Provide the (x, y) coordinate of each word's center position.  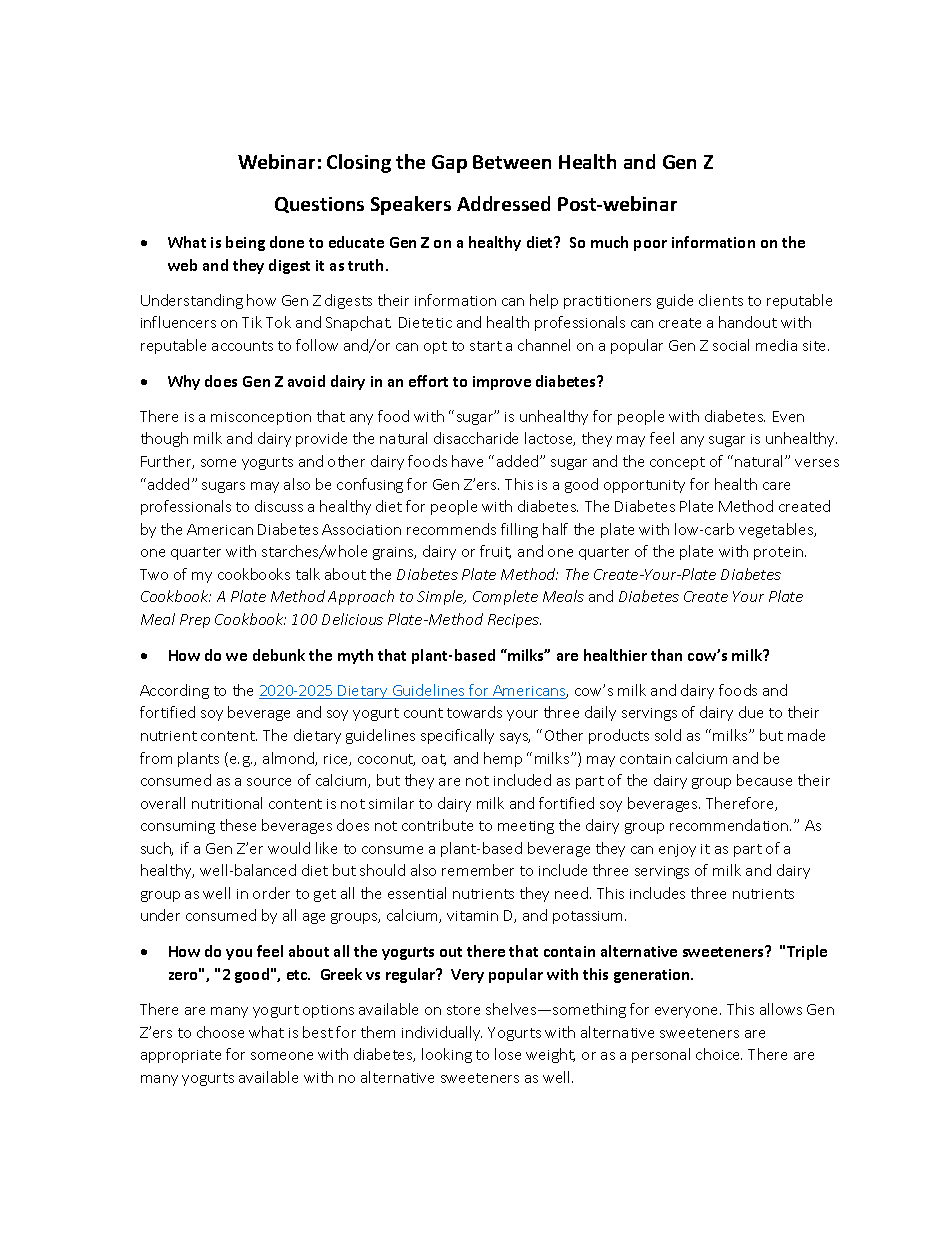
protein (780, 553)
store (463, 1010)
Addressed (503, 203)
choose (220, 1032)
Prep (195, 621)
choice (719, 1054)
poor (650, 245)
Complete (505, 597)
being (245, 243)
